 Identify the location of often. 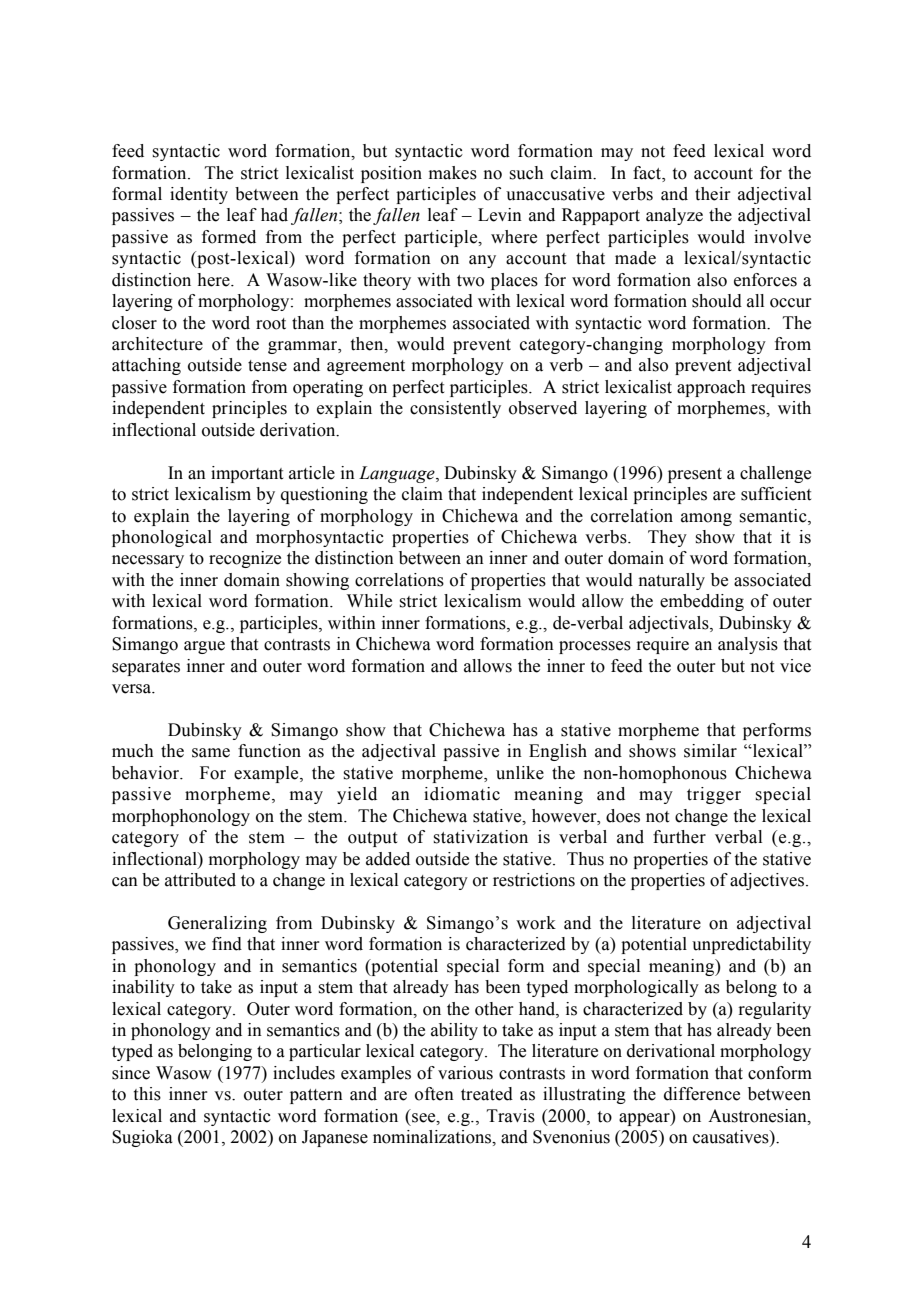
(434, 1094).
